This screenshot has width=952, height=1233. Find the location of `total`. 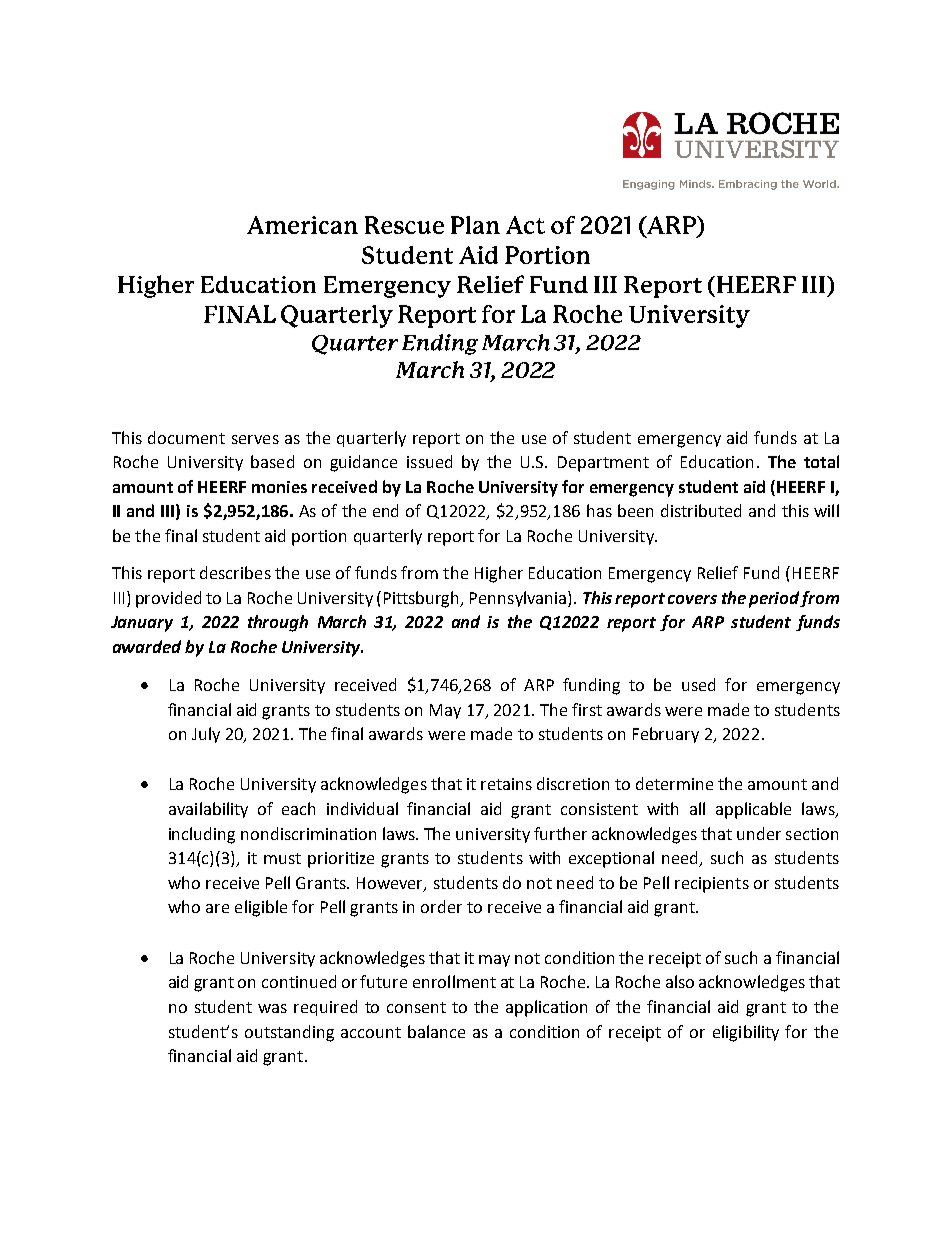

total is located at coordinates (821, 461).
